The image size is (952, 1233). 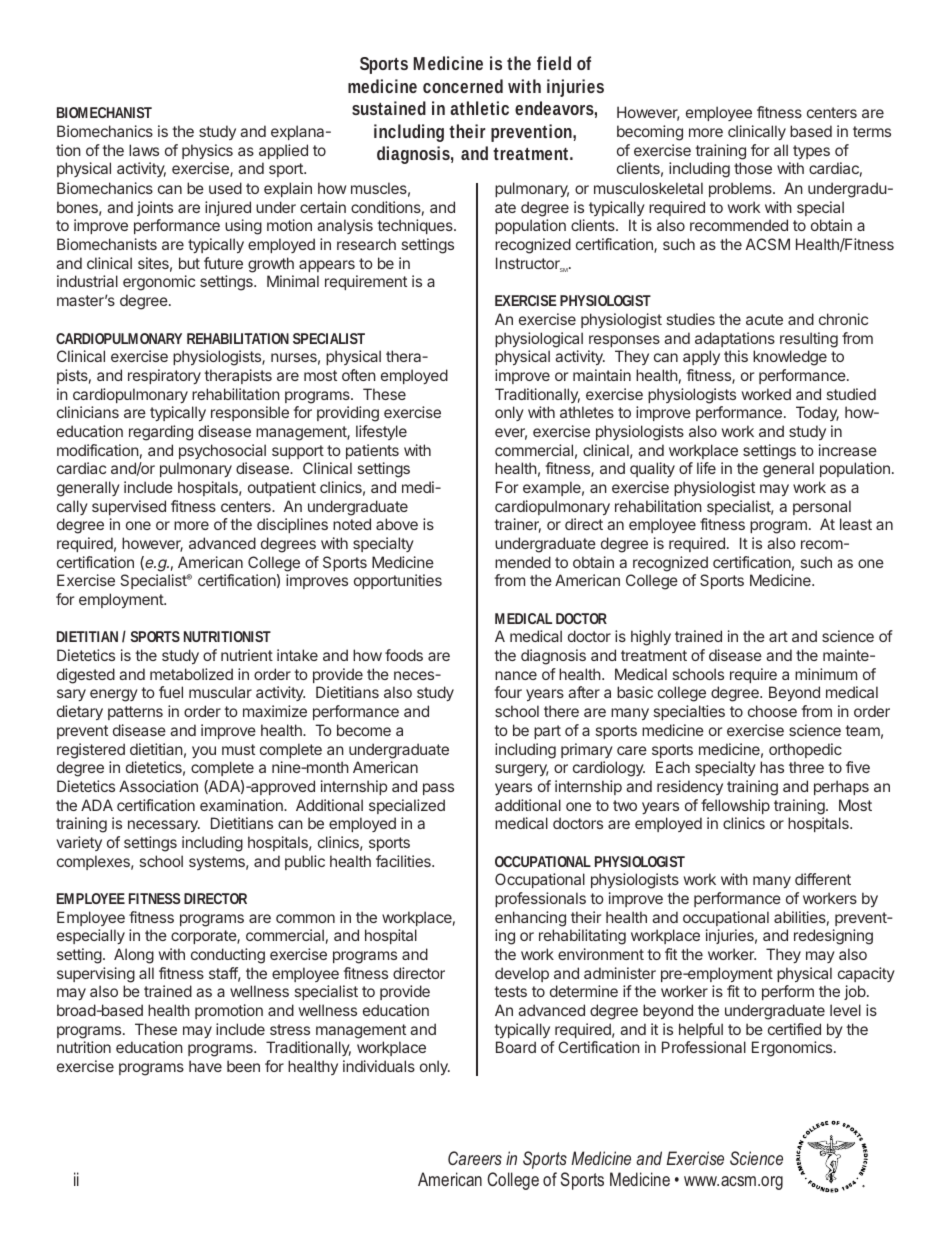 I want to click on physiological, so click(x=539, y=340).
